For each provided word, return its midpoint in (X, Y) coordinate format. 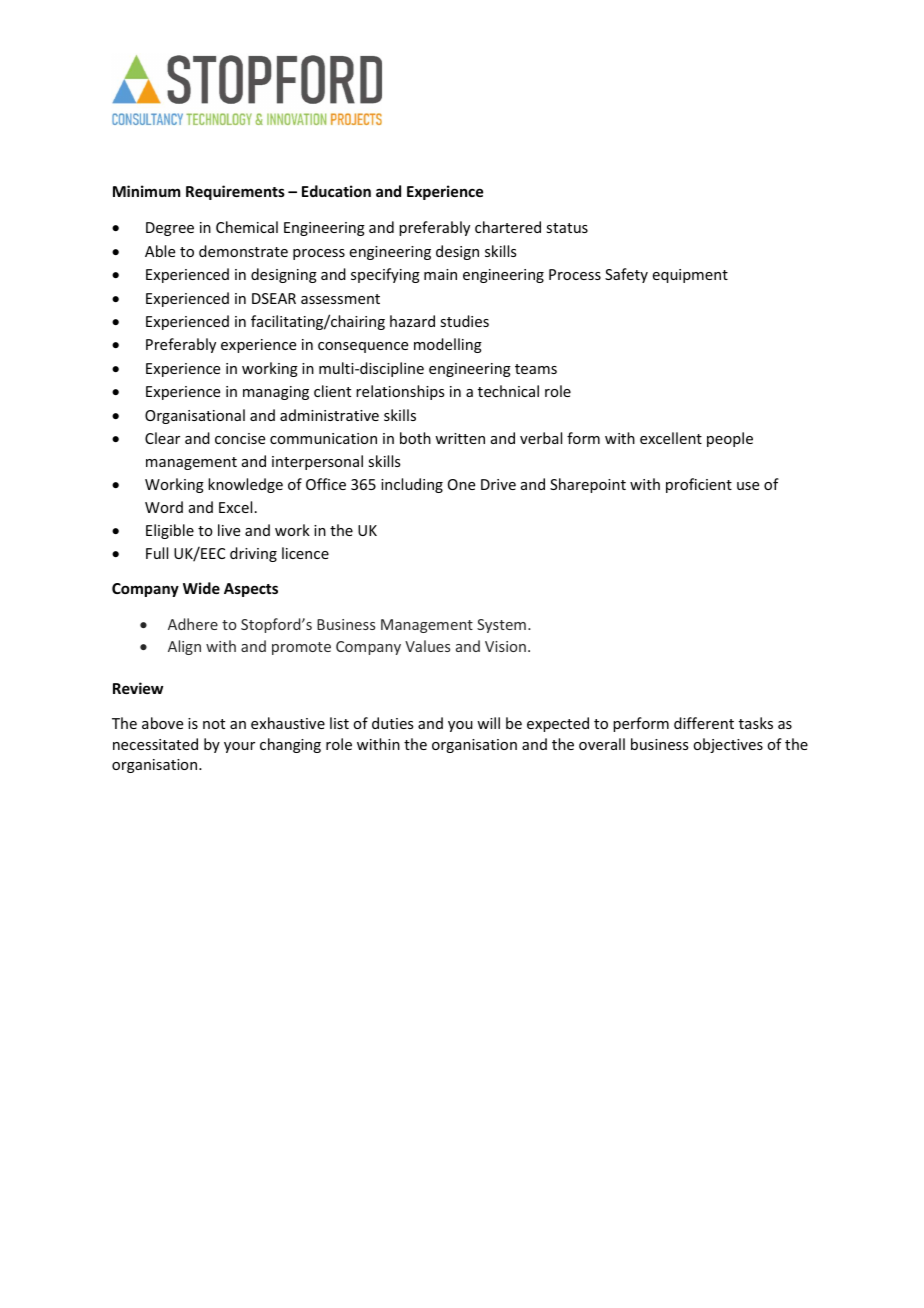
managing (276, 393)
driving (253, 554)
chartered (508, 227)
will (488, 723)
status (567, 228)
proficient (699, 485)
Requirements (235, 192)
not (214, 724)
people (730, 439)
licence (305, 553)
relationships (400, 392)
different (704, 723)
